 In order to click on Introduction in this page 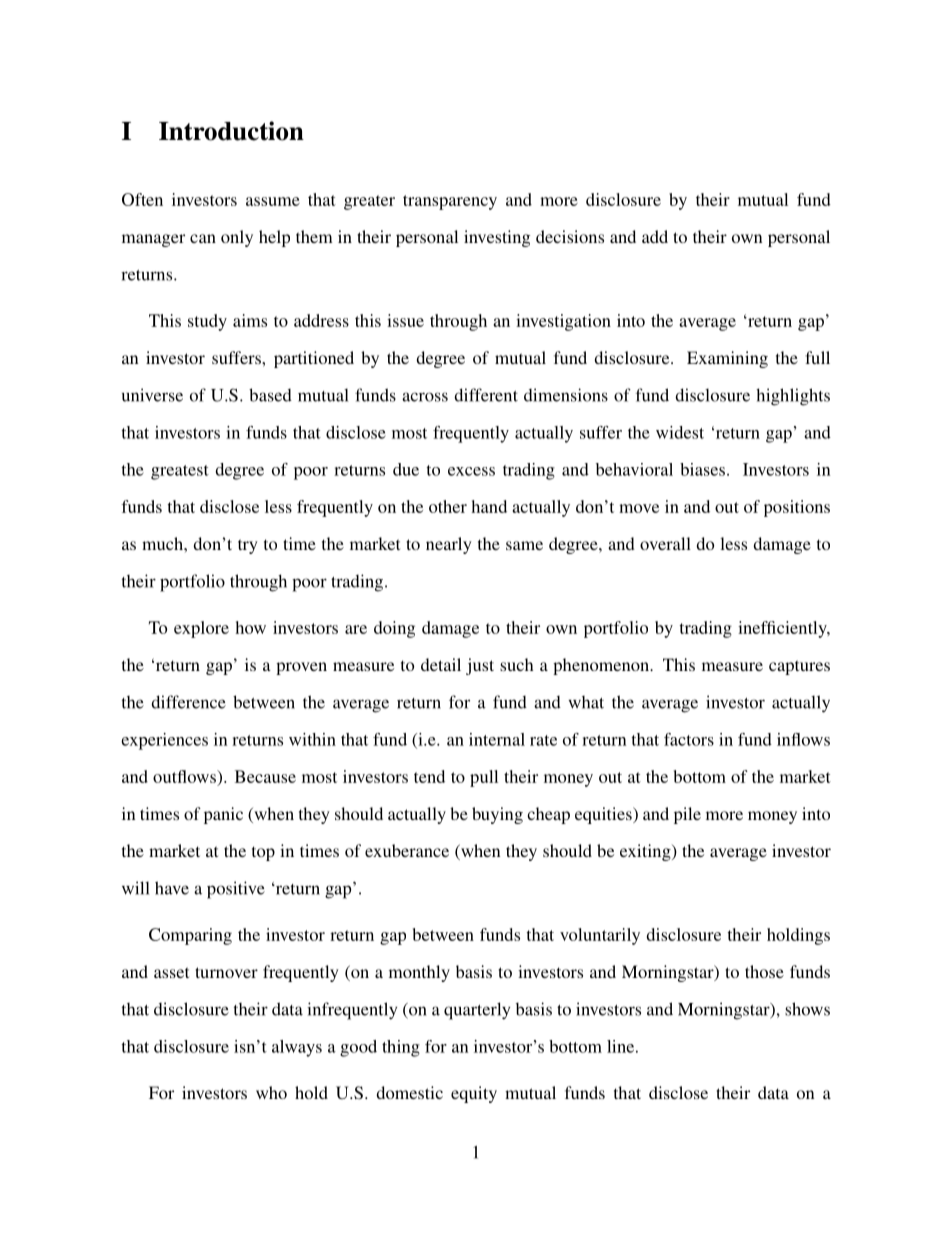, I will do `click(231, 131)`.
